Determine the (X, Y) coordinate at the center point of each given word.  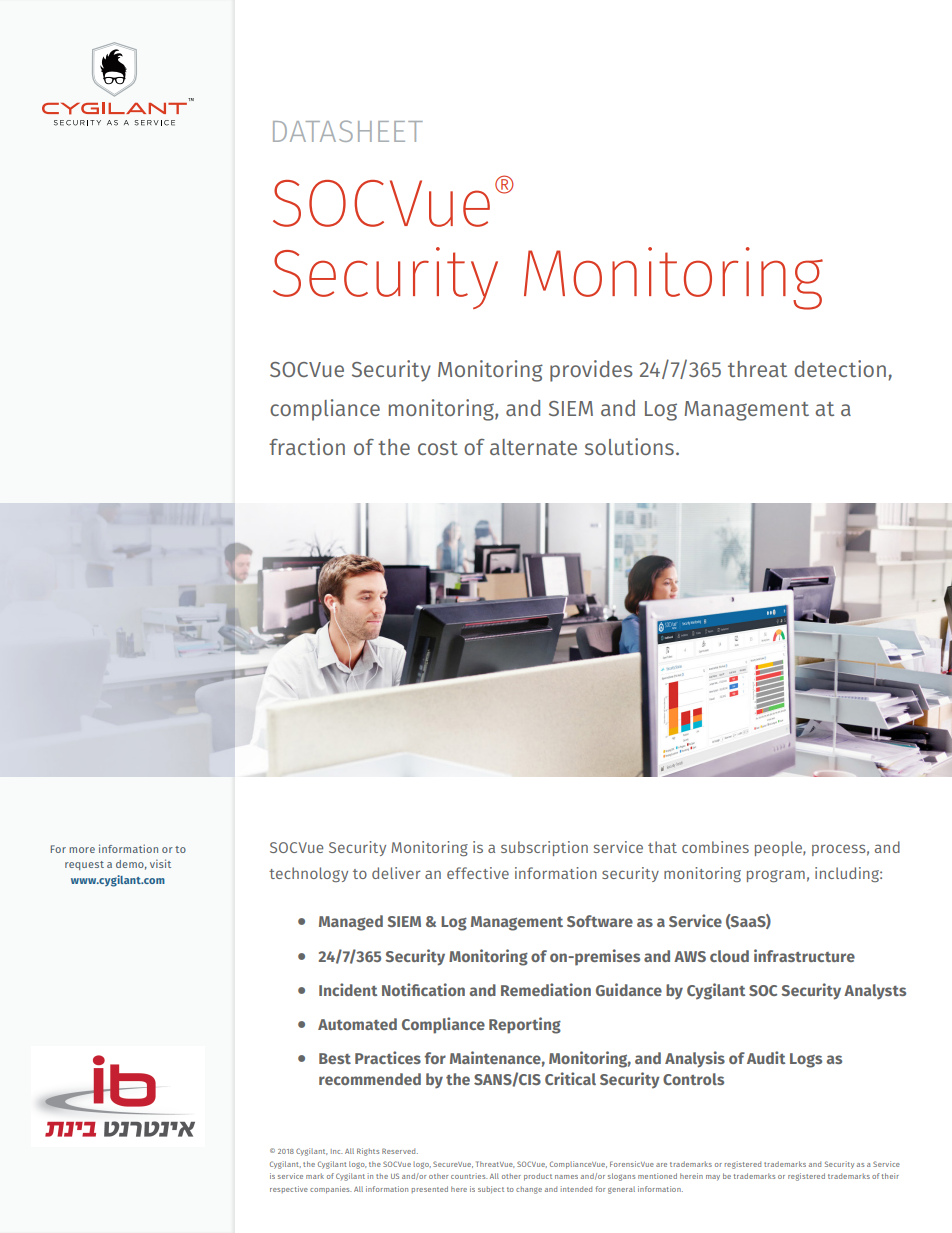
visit (160, 863)
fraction (307, 446)
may (713, 1178)
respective (289, 1189)
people (779, 848)
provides (591, 371)
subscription (544, 848)
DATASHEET (348, 131)
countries (469, 1176)
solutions (629, 446)
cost (438, 448)
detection (840, 368)
